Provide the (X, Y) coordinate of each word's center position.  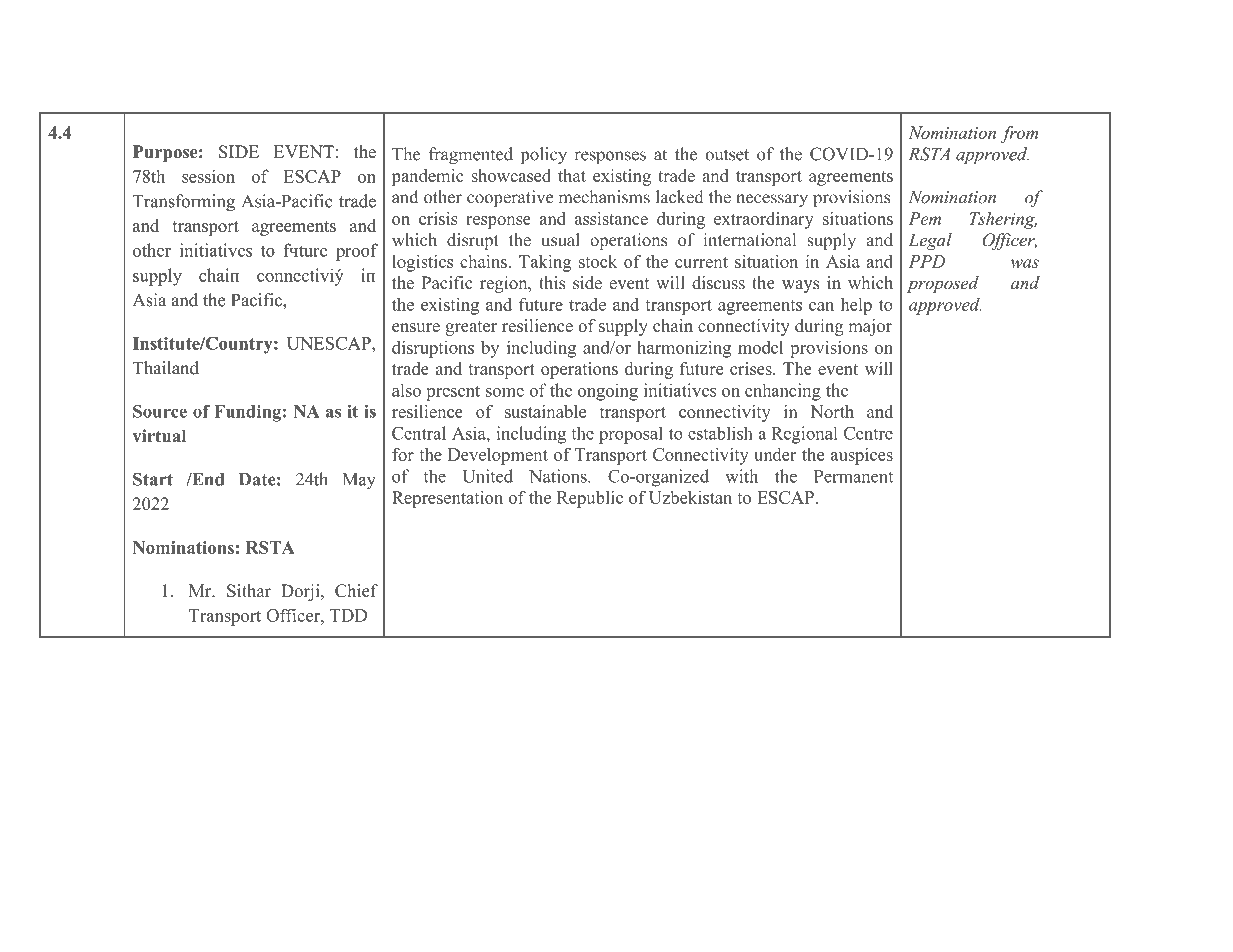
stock (598, 261)
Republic (590, 499)
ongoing (608, 392)
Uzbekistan (690, 497)
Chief (356, 591)
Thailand (166, 368)
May (359, 481)
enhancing (783, 392)
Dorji (301, 592)
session (208, 176)
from (1019, 134)
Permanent (853, 476)
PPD (926, 261)
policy (544, 155)
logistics (422, 263)
